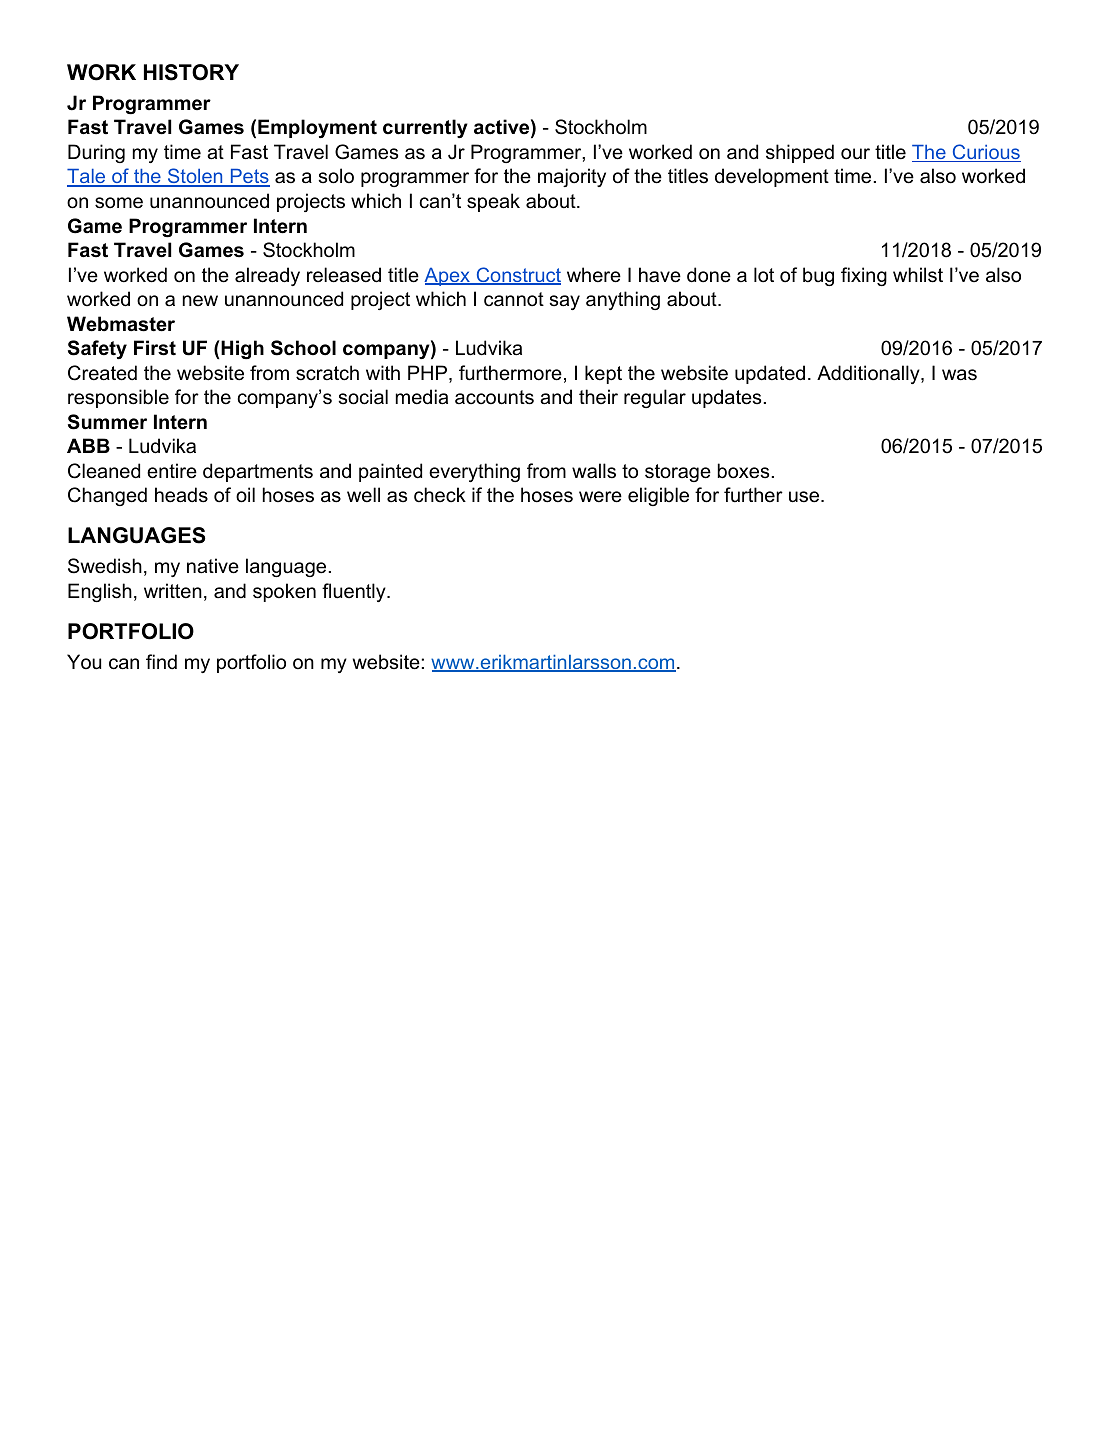 The image size is (1112, 1439). I want to click on currently, so click(425, 128).
